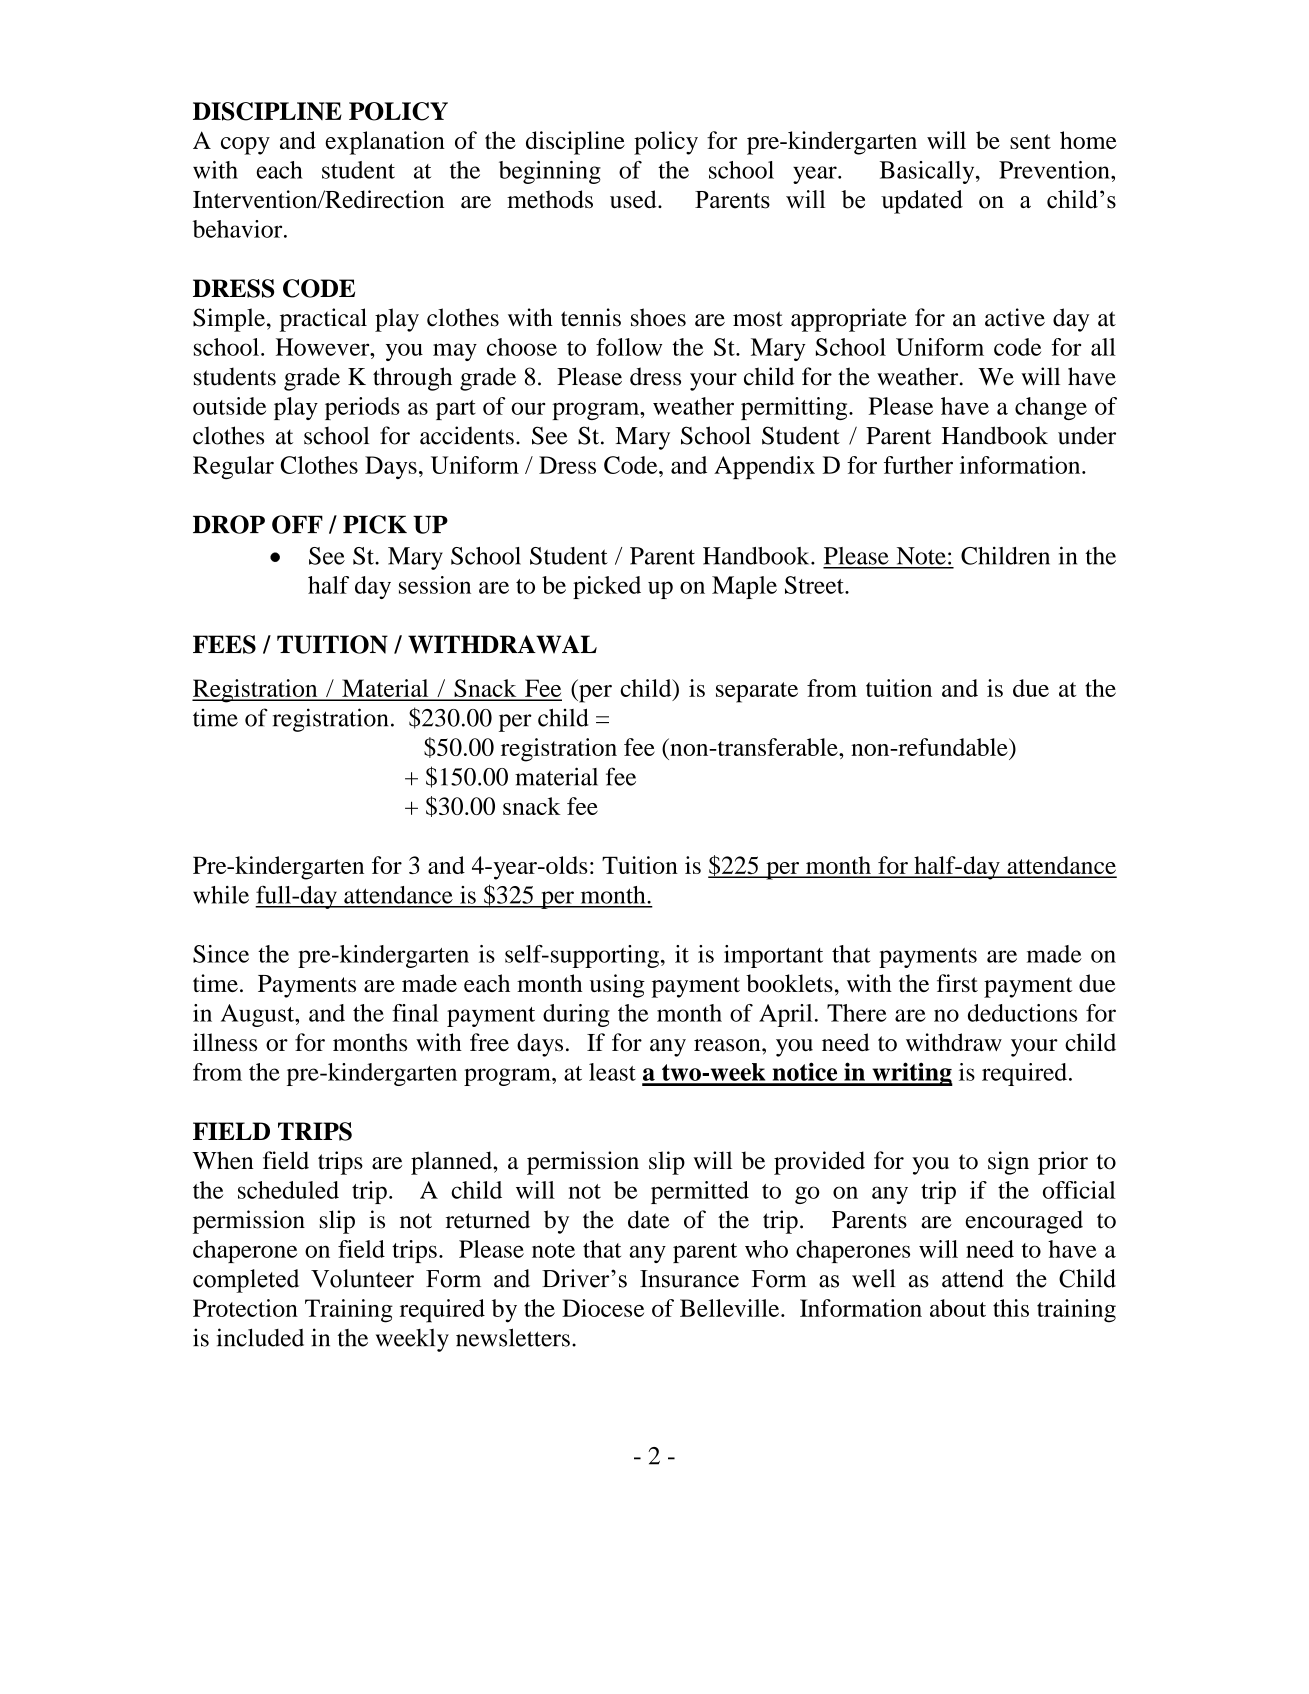 Image resolution: width=1309 pixels, height=1694 pixels. What do you see at coordinates (764, 467) in the page?
I see `Appendix` at bounding box center [764, 467].
